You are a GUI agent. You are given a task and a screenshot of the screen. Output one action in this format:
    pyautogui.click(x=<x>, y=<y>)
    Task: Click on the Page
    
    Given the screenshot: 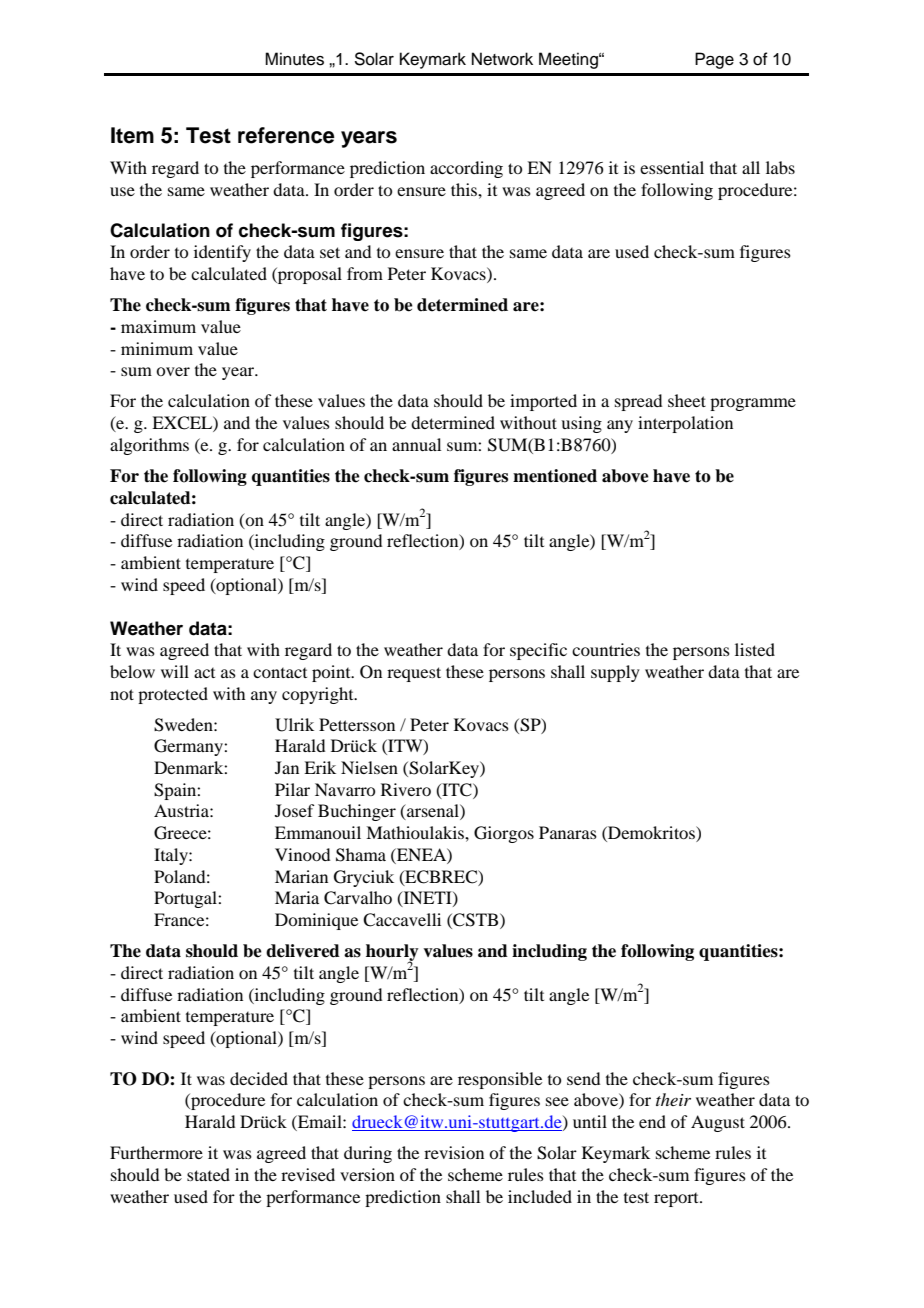 What is the action you would take?
    pyautogui.click(x=714, y=60)
